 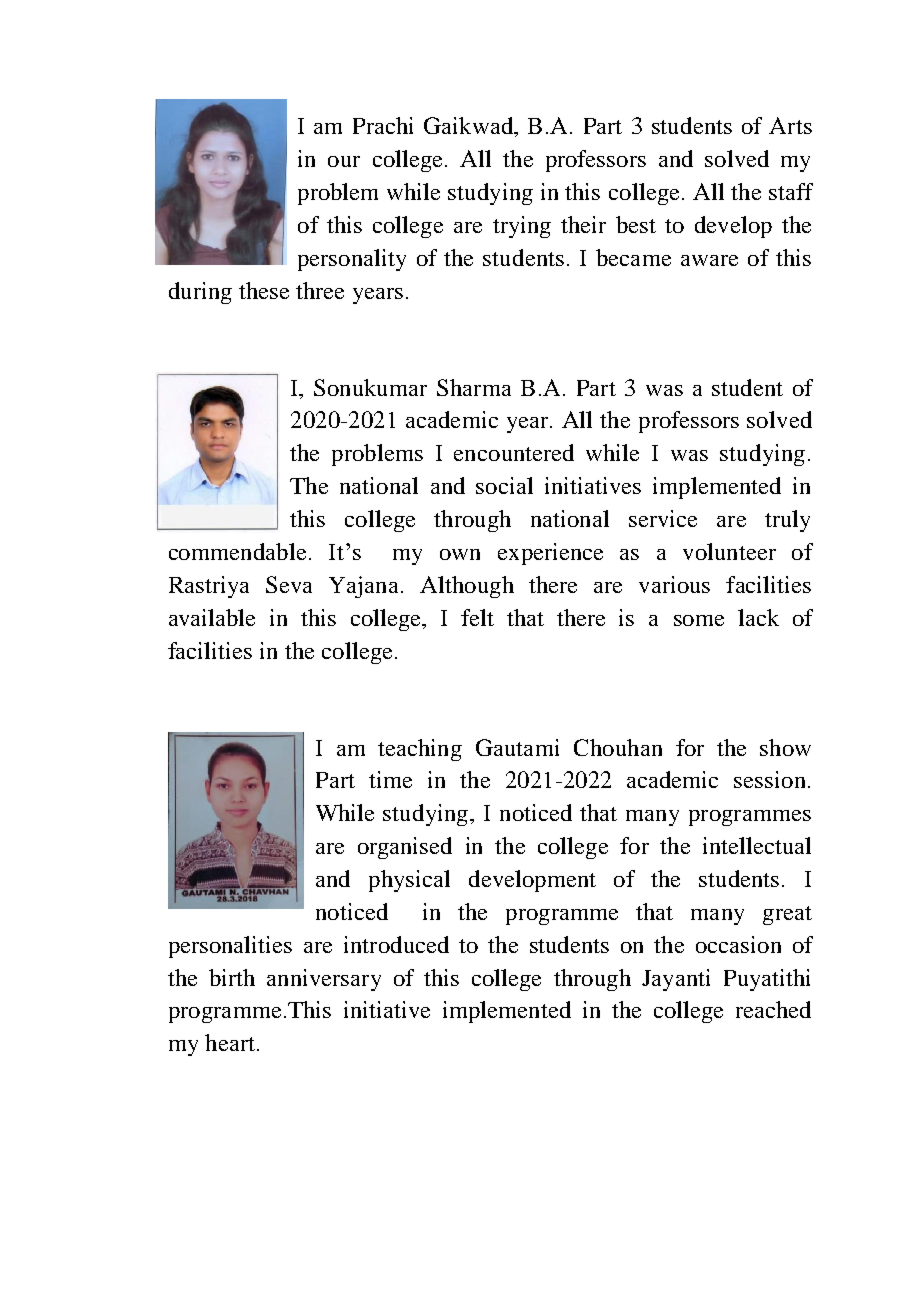 I want to click on Arts, so click(x=790, y=125).
